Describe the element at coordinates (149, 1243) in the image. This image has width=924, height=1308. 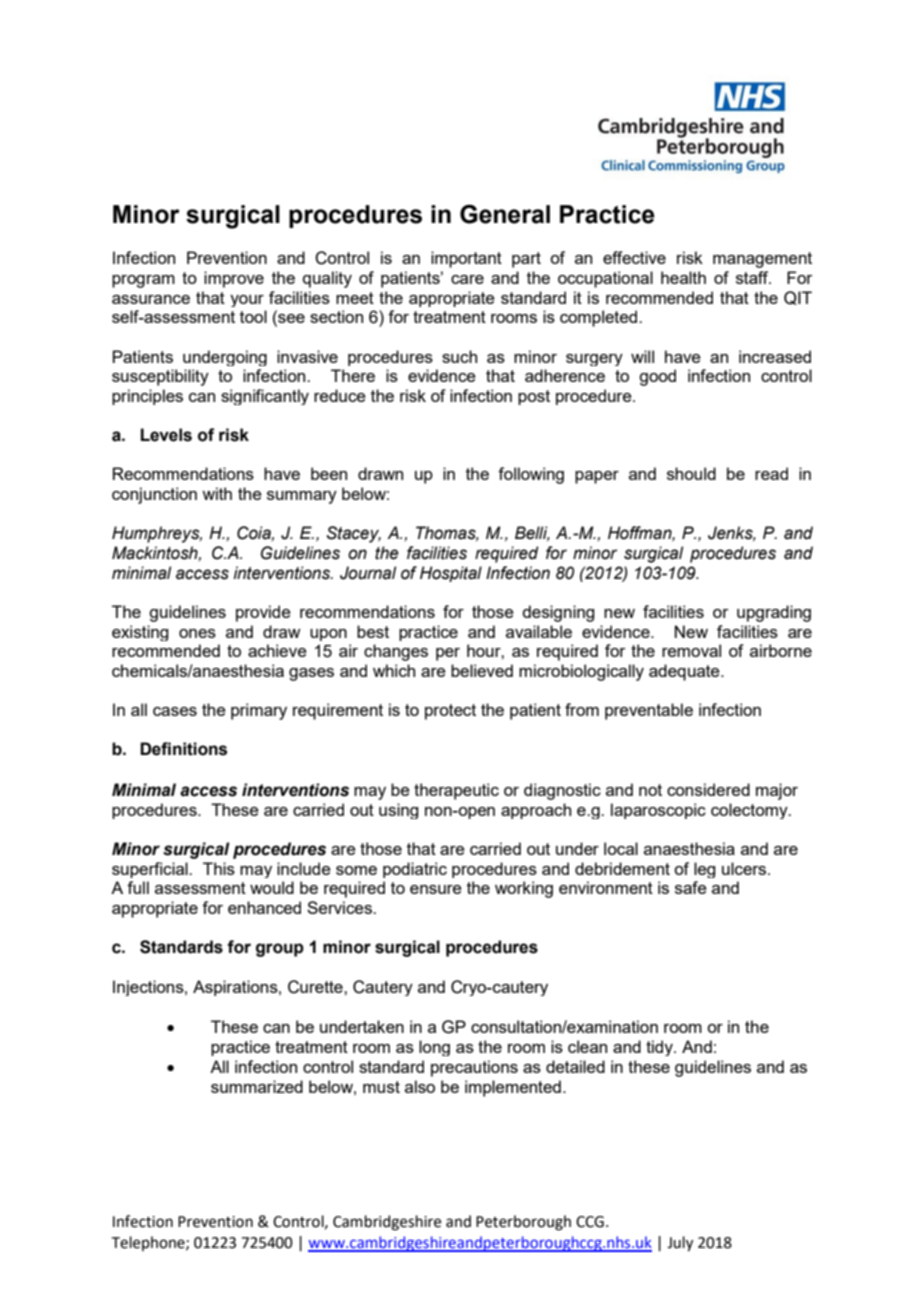
I see `Telephone` at that location.
